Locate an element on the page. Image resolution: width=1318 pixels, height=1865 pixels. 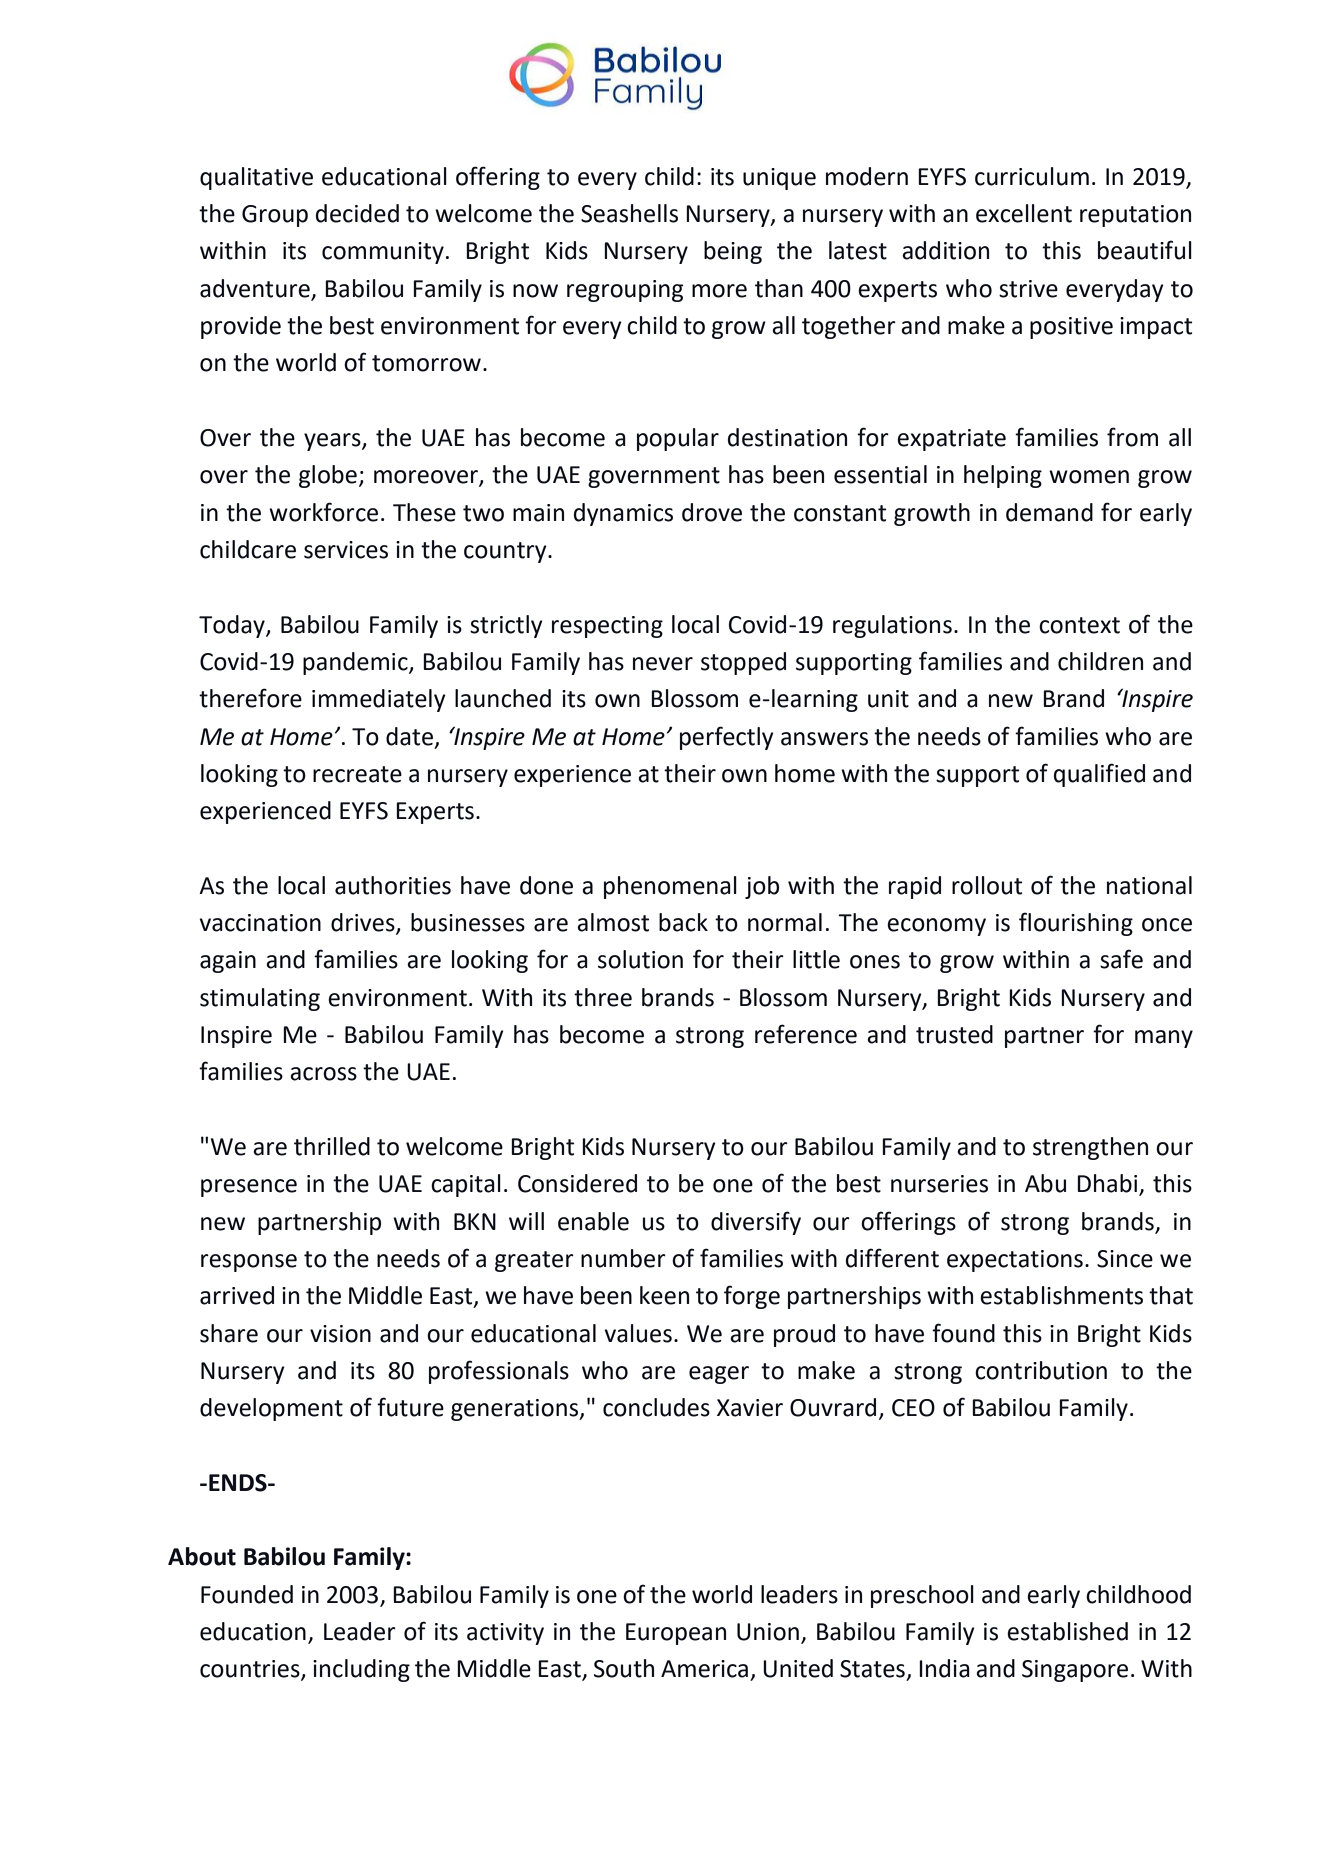
diversify is located at coordinates (756, 1223).
